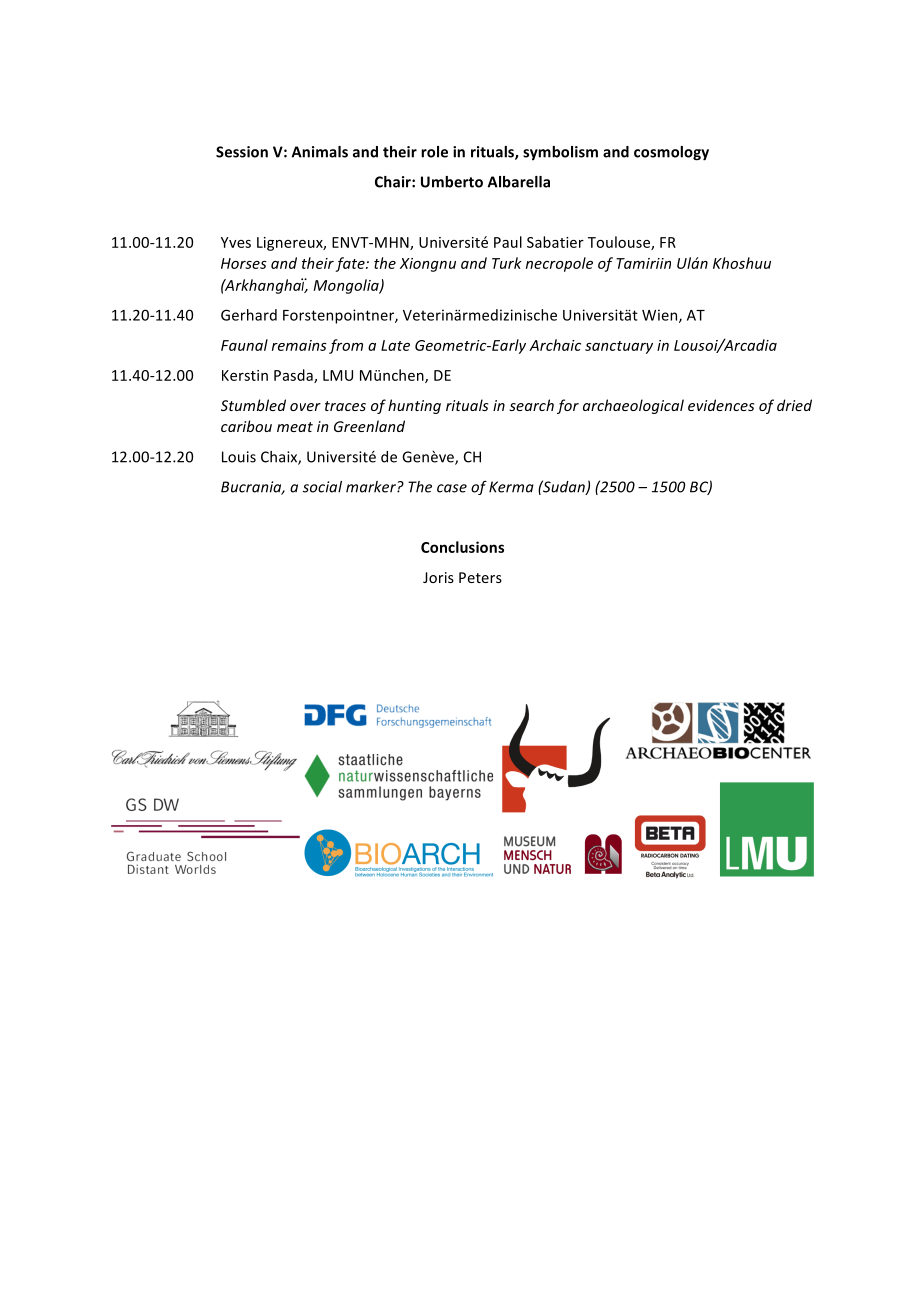 Image resolution: width=924 pixels, height=1308 pixels. I want to click on Animals, so click(320, 152).
